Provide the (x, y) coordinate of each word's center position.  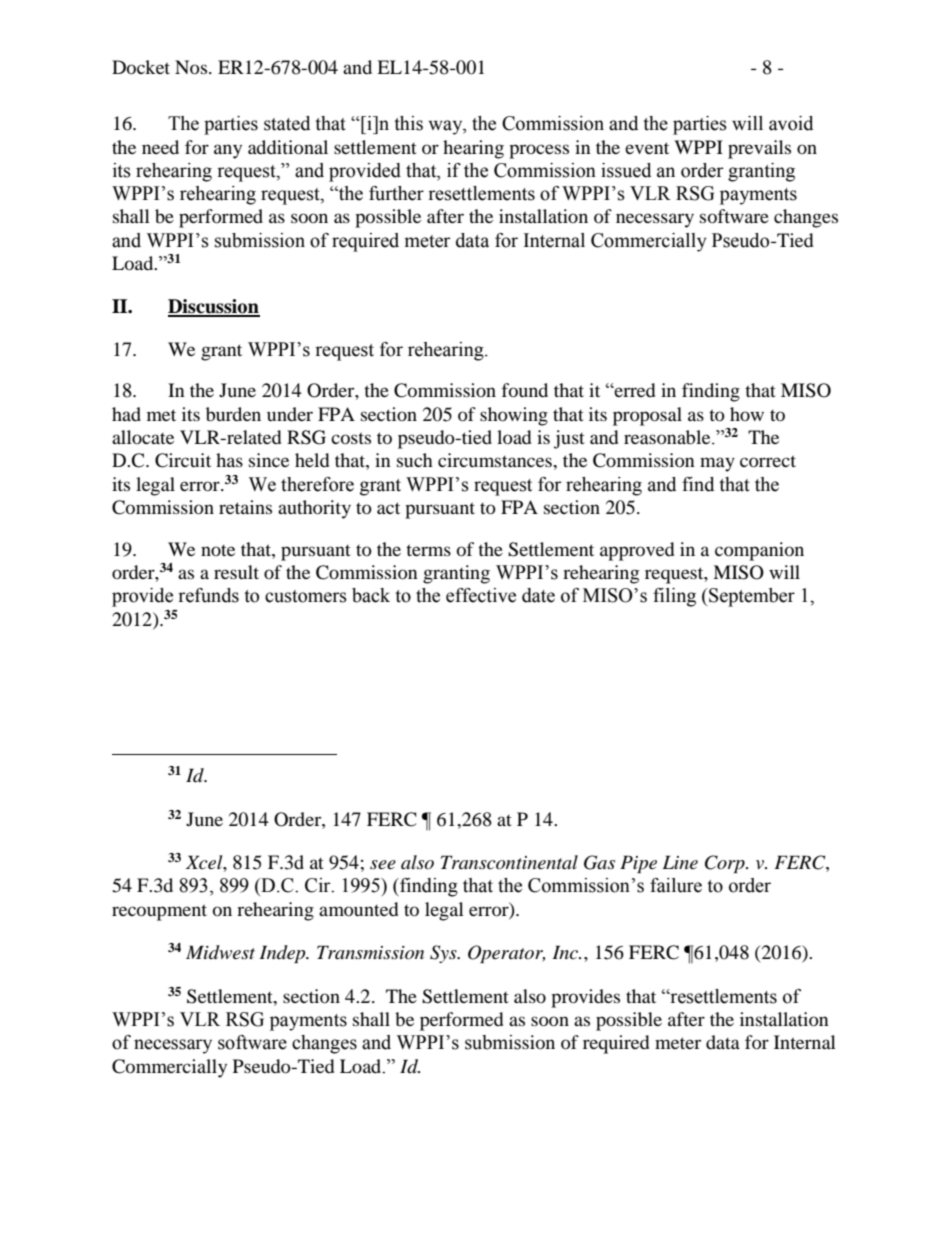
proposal (647, 416)
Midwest (220, 952)
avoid (791, 123)
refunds (208, 595)
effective (481, 595)
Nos (192, 67)
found (524, 390)
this (408, 123)
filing (674, 597)
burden (233, 414)
